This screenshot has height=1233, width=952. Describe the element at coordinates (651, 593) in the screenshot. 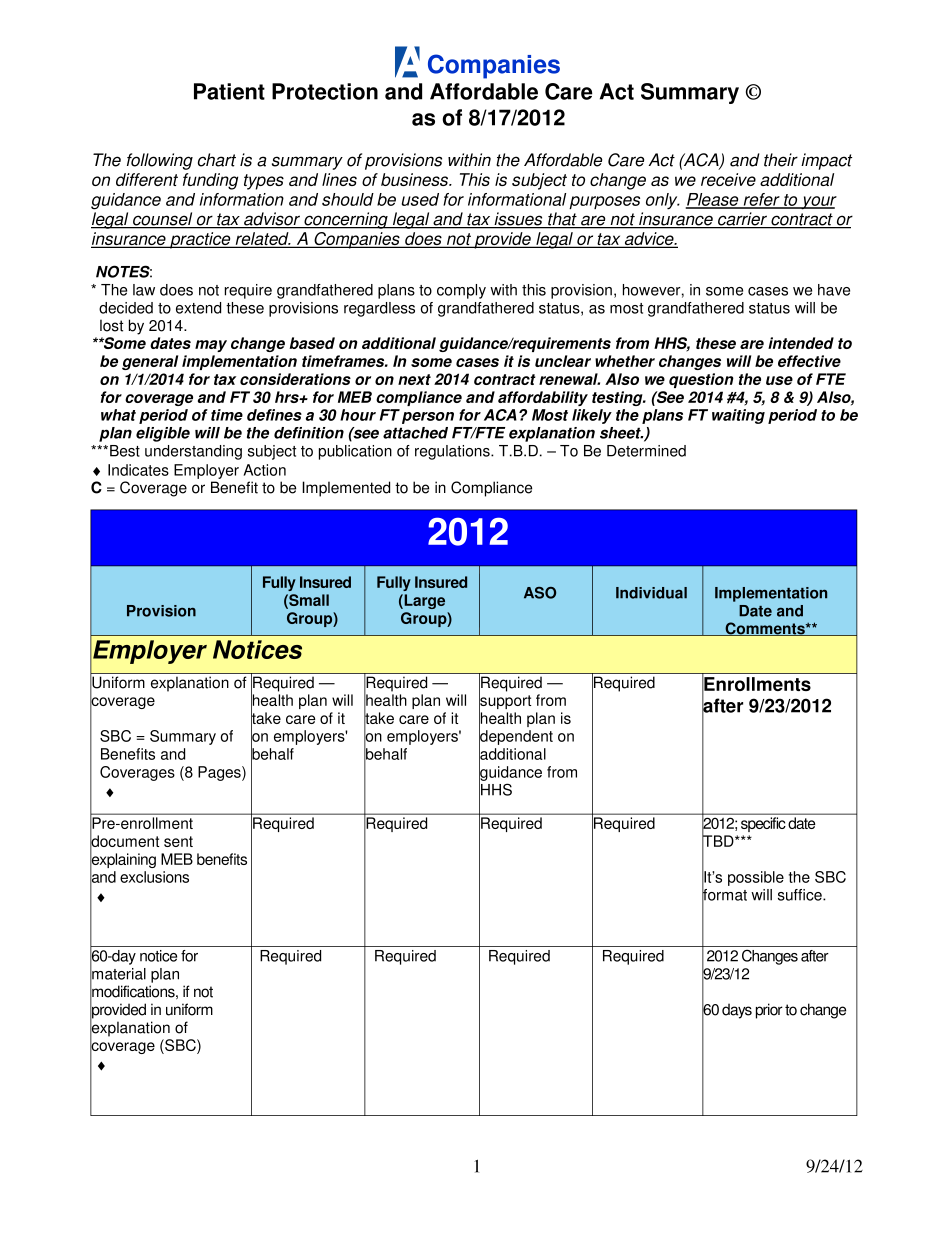

I see `Individual` at that location.
